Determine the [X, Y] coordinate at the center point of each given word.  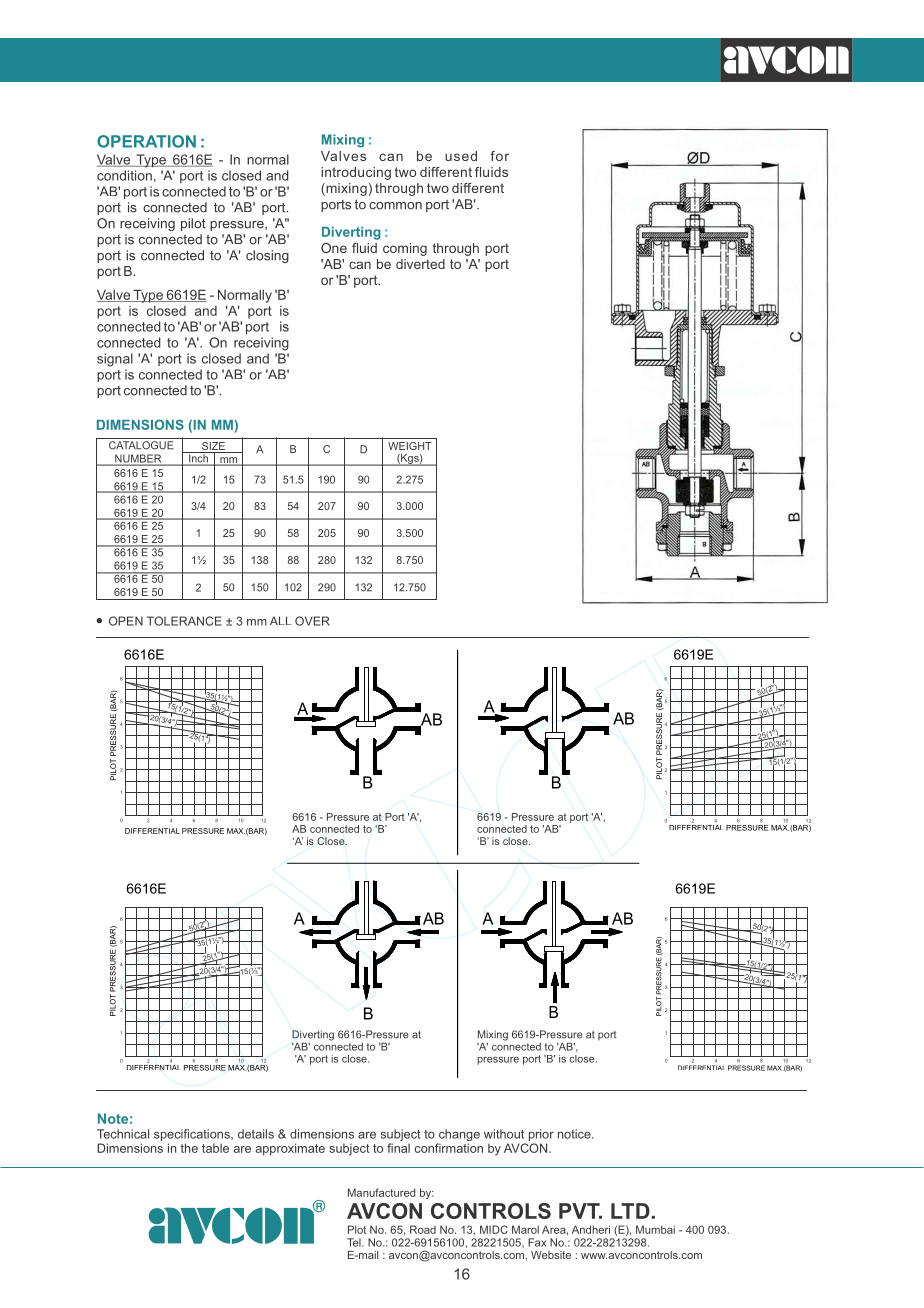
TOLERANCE [184, 621]
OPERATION [146, 141]
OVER [312, 621]
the [189, 1148]
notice [575, 1134]
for [499, 156]
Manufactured [381, 1192]
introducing [356, 173]
